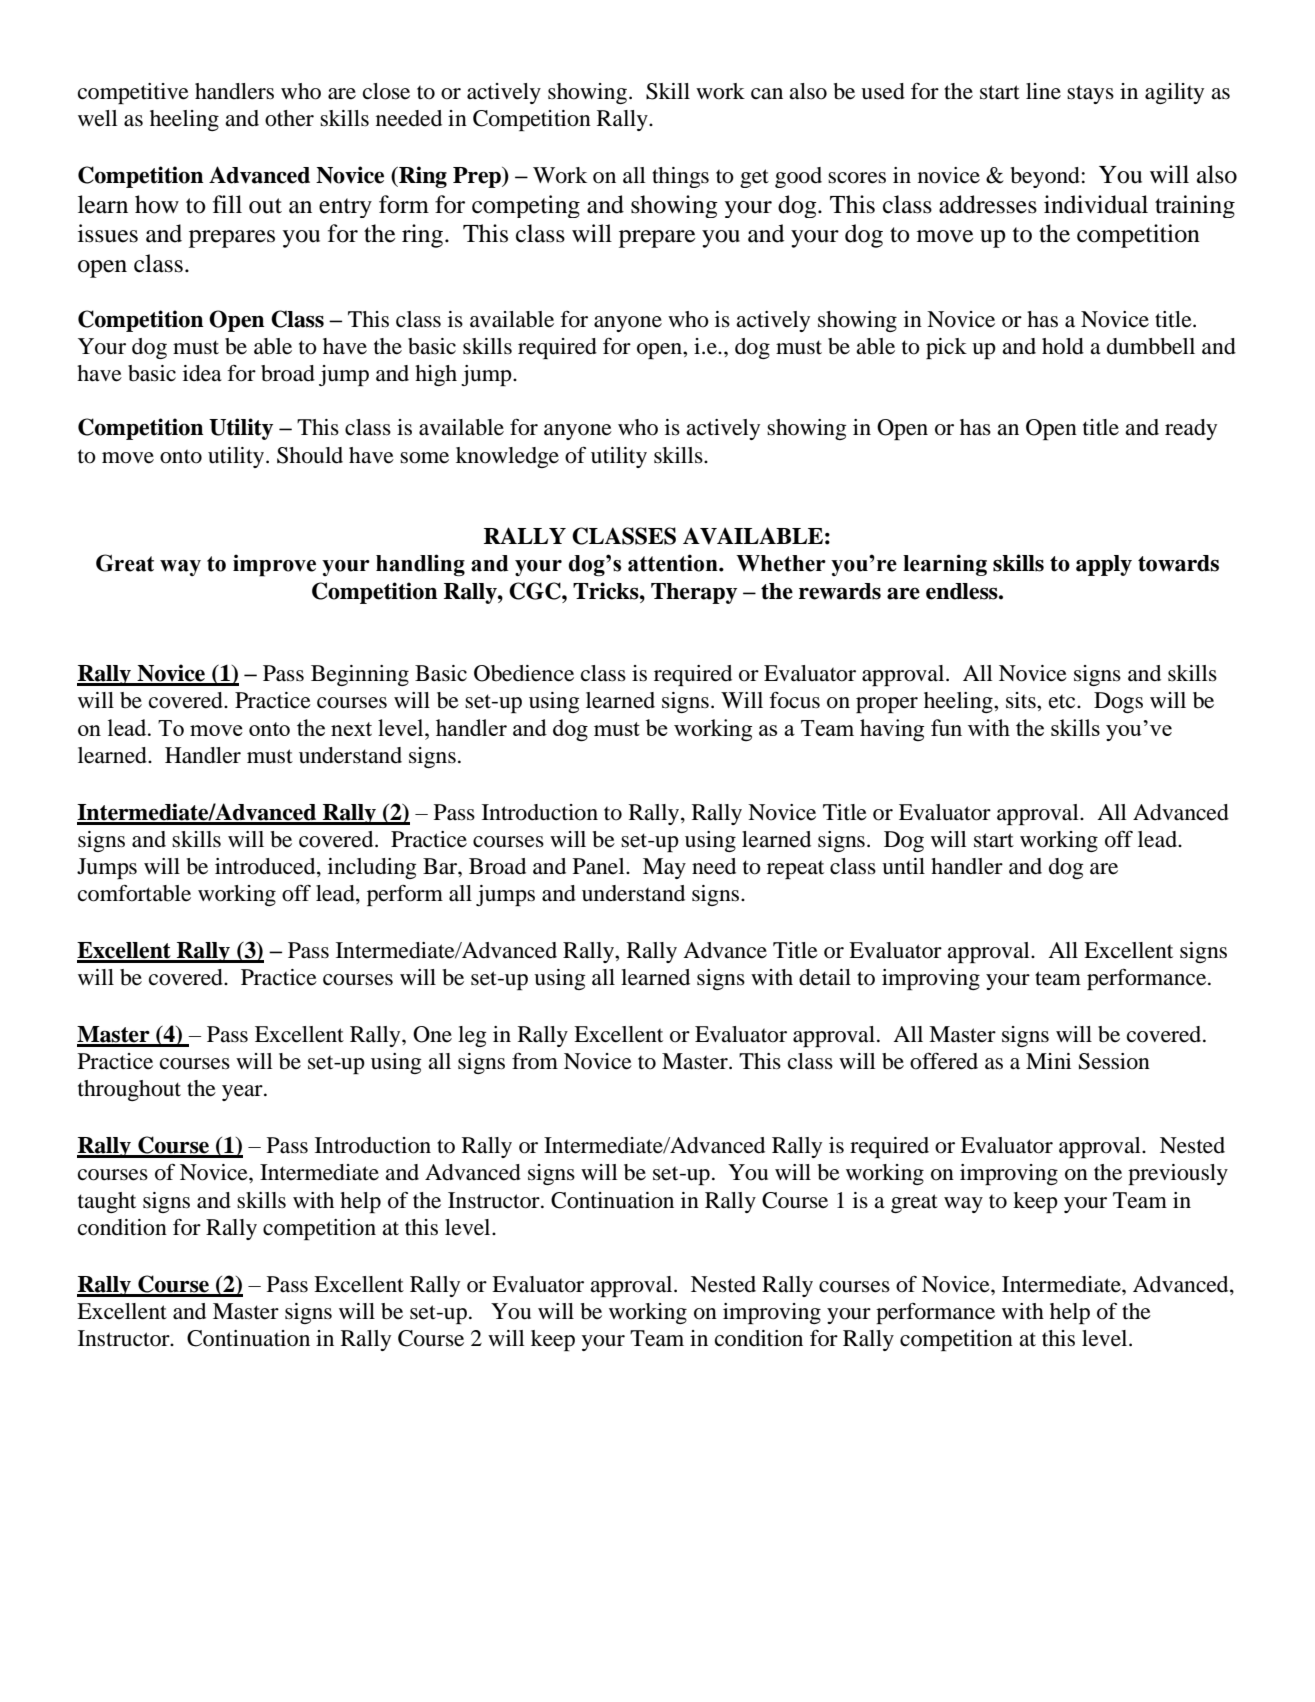 This image has height=1702, width=1315. What do you see at coordinates (310, 455) in the image?
I see `Should` at bounding box center [310, 455].
